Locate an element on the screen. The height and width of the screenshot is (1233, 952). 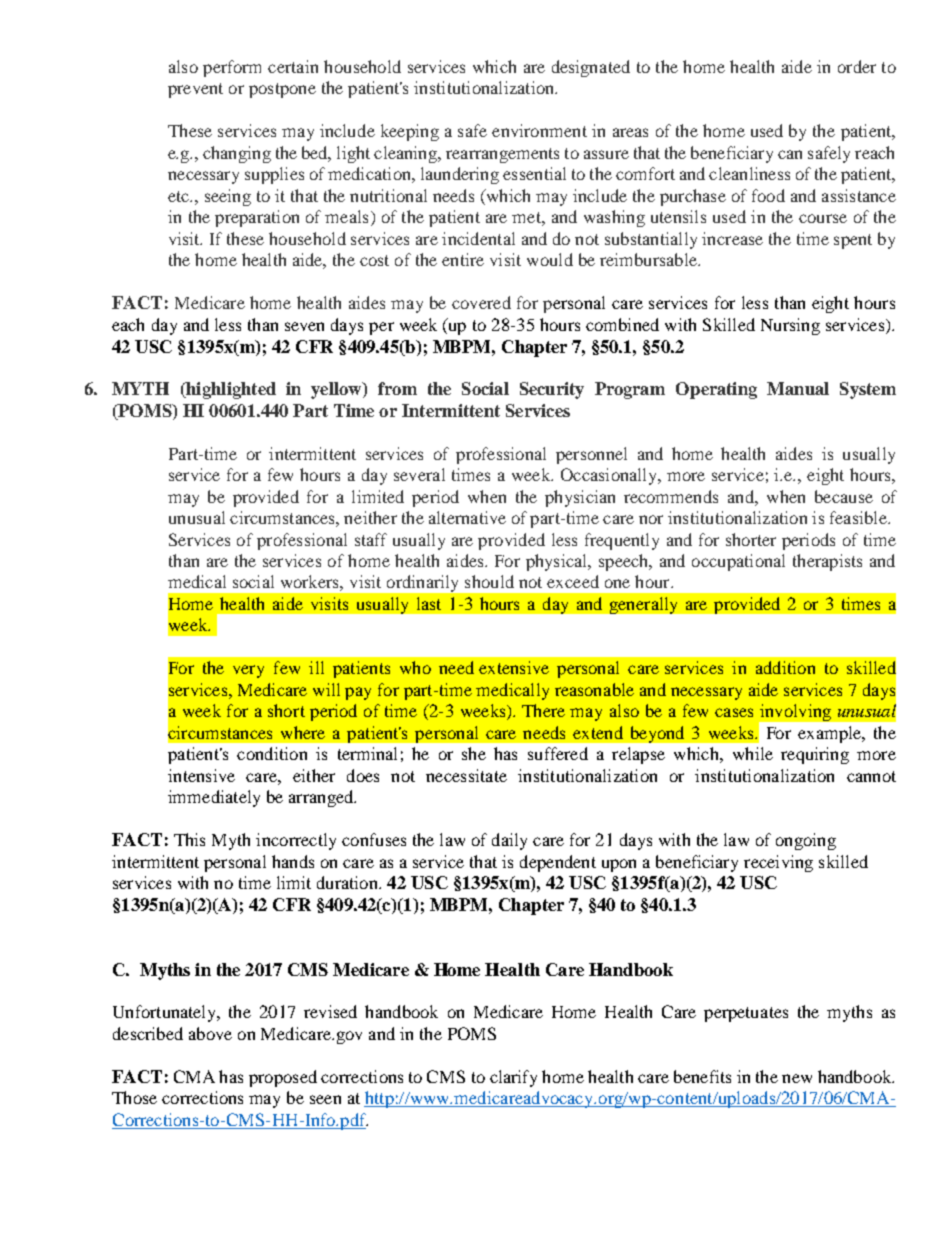
ongoing is located at coordinates (806, 841).
